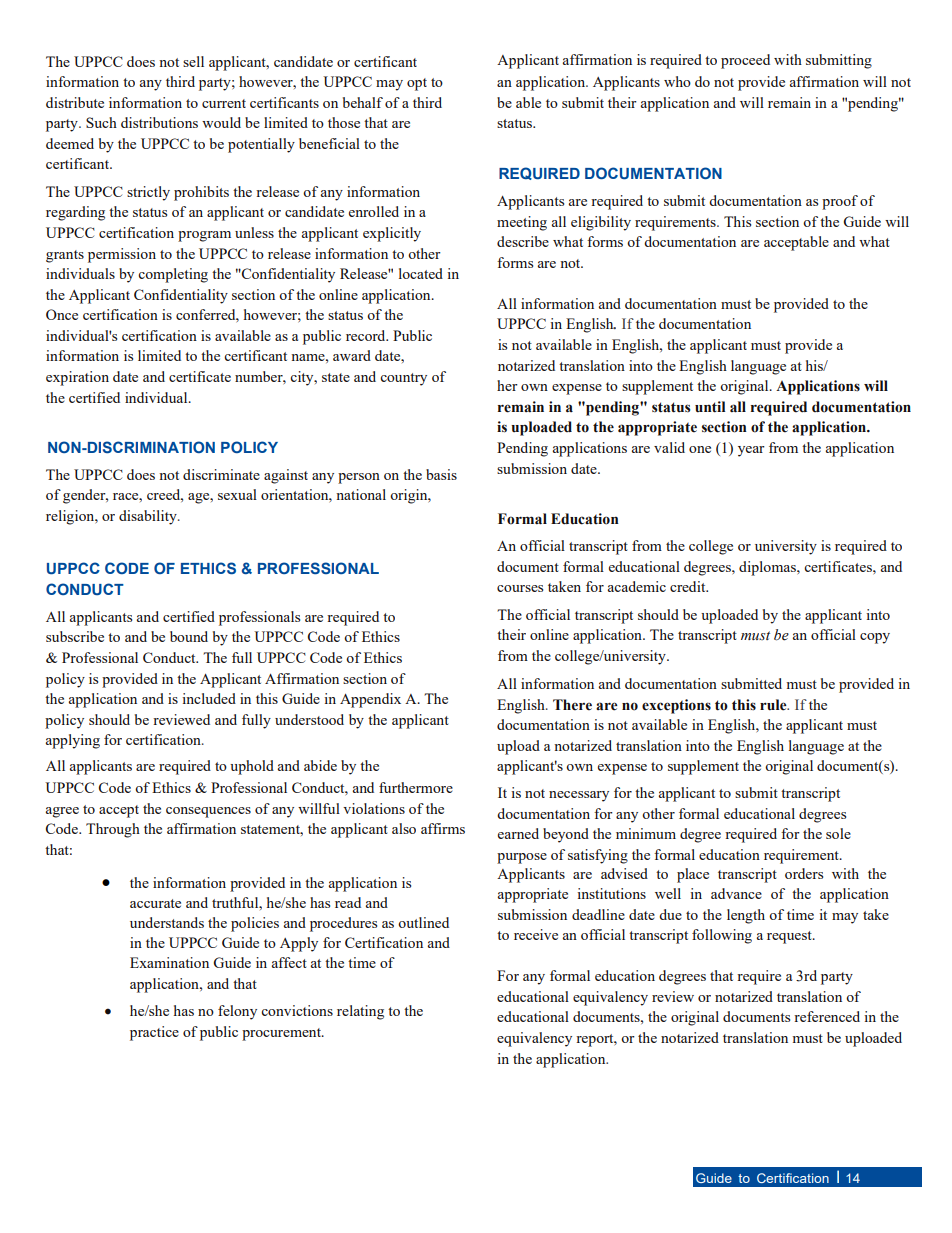  Describe the element at coordinates (745, 61) in the screenshot. I see `proceed` at that location.
